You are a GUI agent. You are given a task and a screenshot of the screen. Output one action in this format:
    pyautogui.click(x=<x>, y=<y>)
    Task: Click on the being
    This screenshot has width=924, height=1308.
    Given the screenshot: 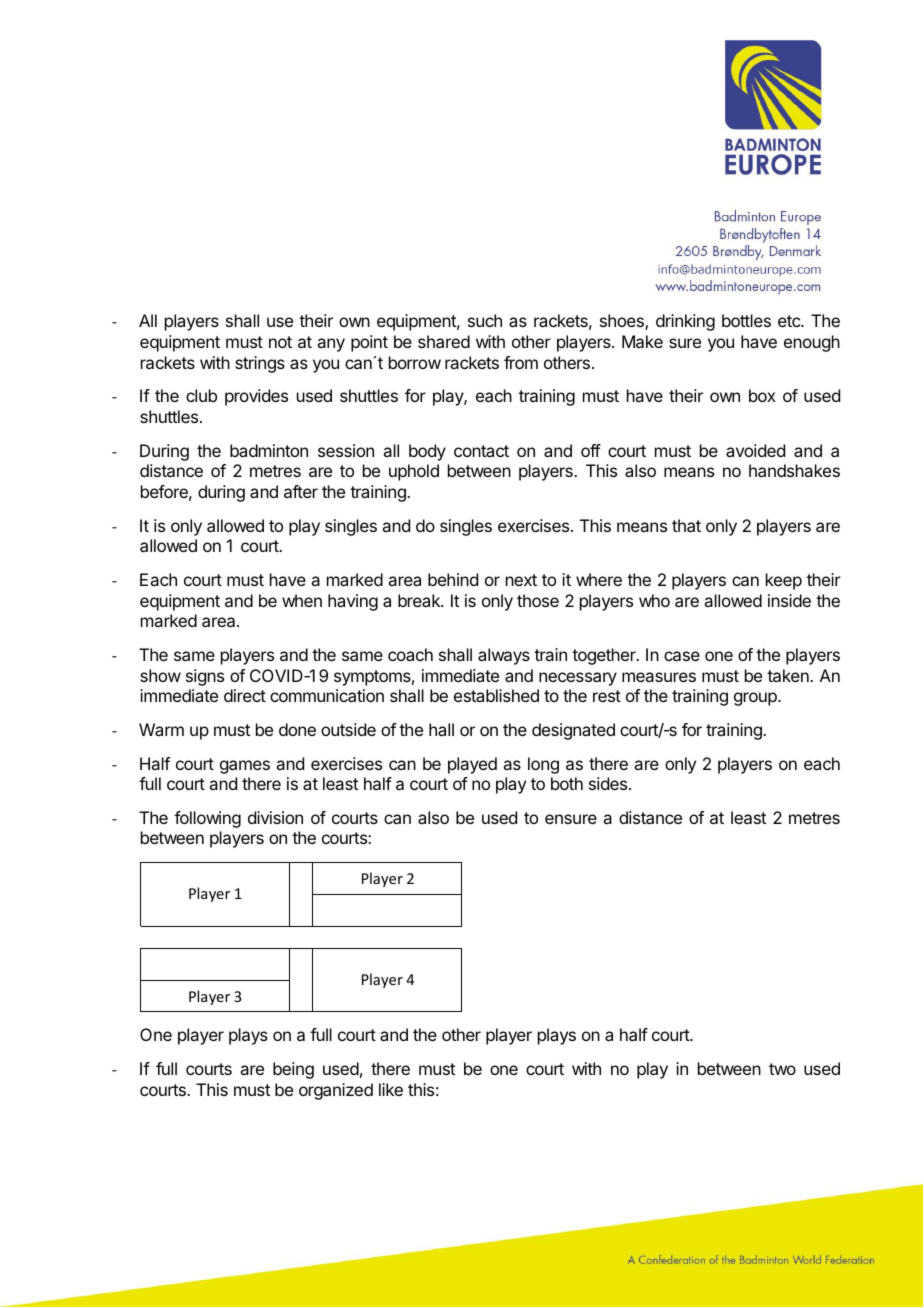 What is the action you would take?
    pyautogui.click(x=293, y=1070)
